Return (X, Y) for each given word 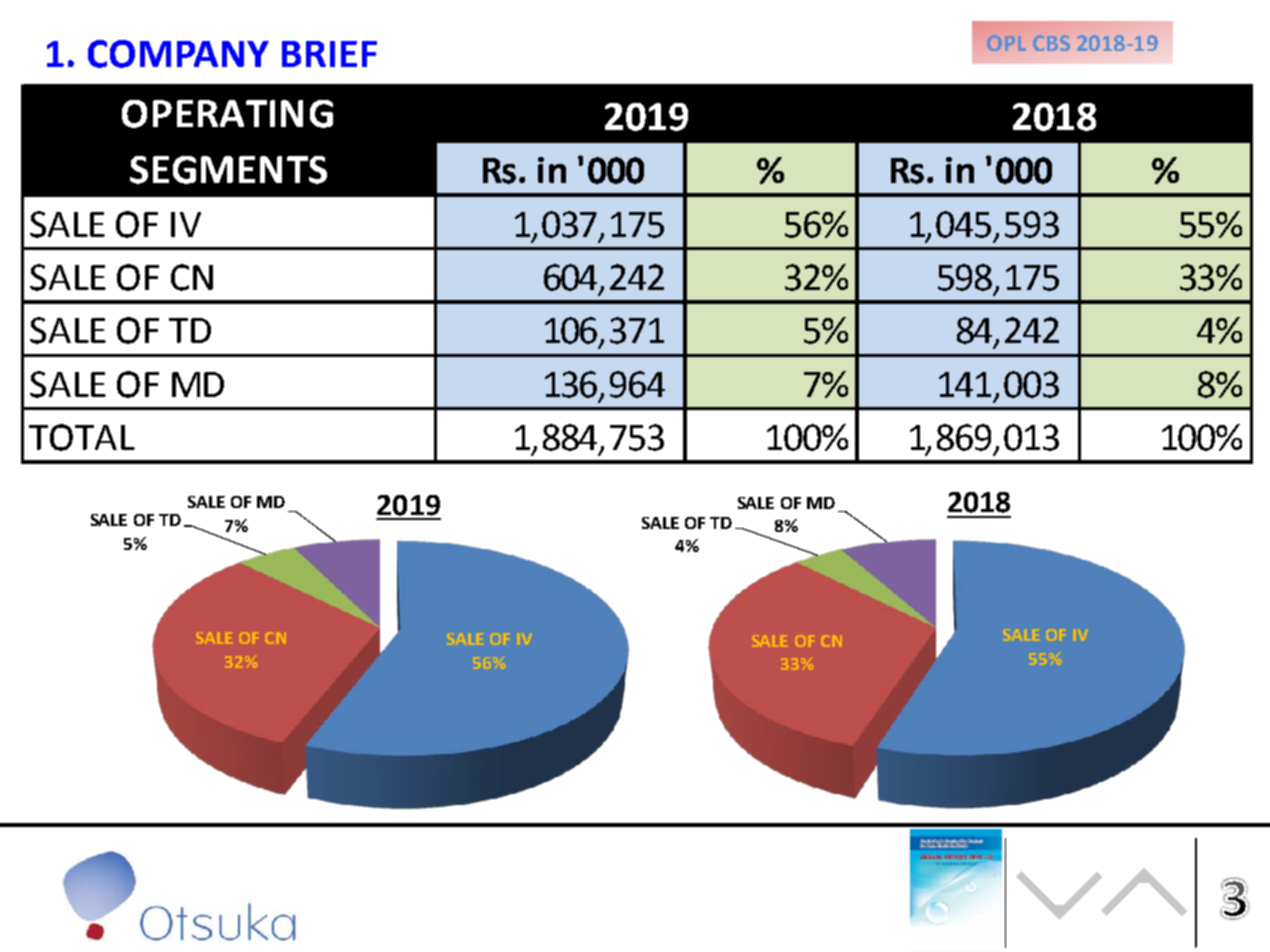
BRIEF (329, 54)
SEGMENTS (228, 170)
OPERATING (227, 114)
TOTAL (82, 437)
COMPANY (178, 54)
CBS (1051, 43)
